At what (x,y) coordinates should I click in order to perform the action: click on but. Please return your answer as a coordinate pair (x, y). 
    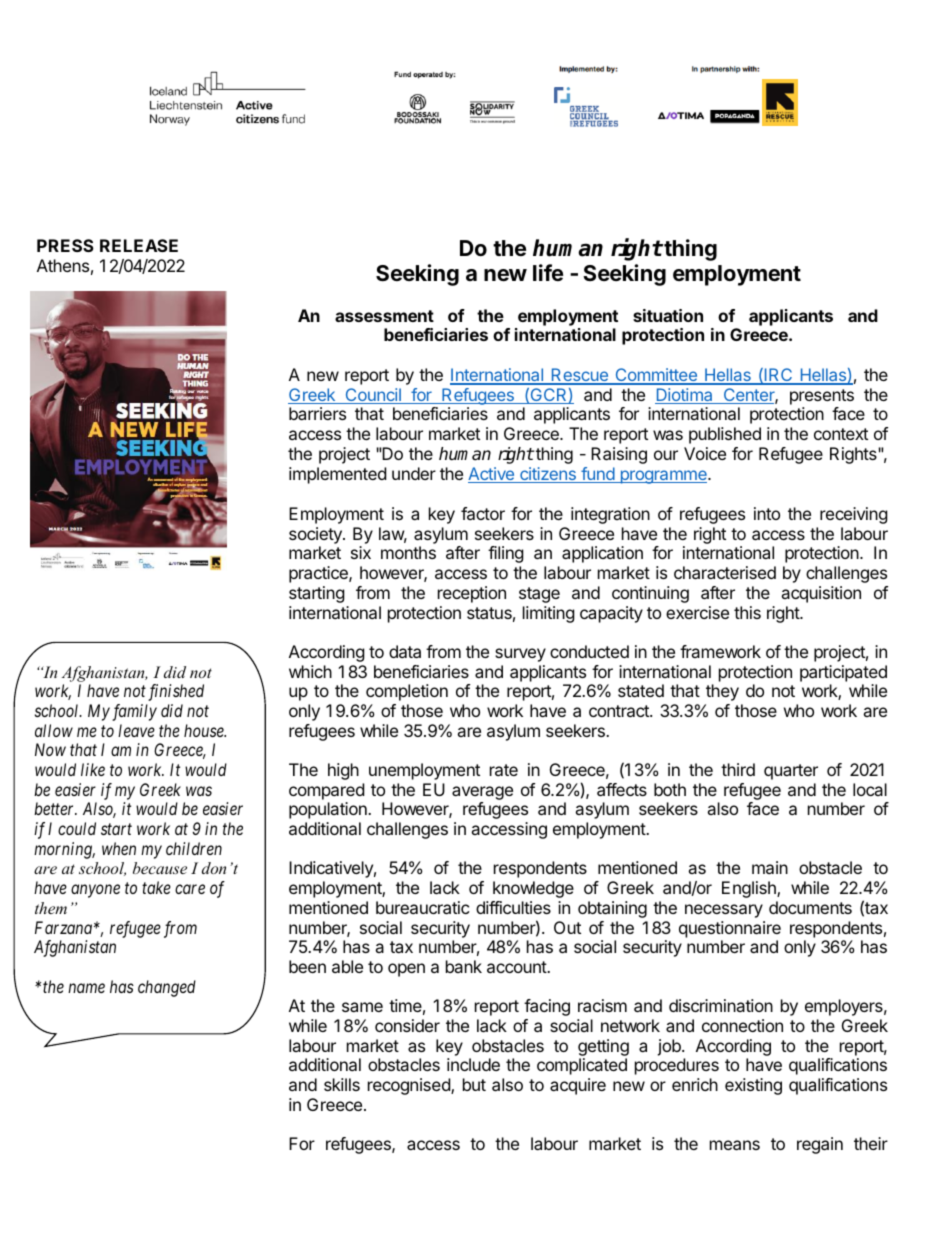
    Looking at the image, I should click on (474, 1084).
